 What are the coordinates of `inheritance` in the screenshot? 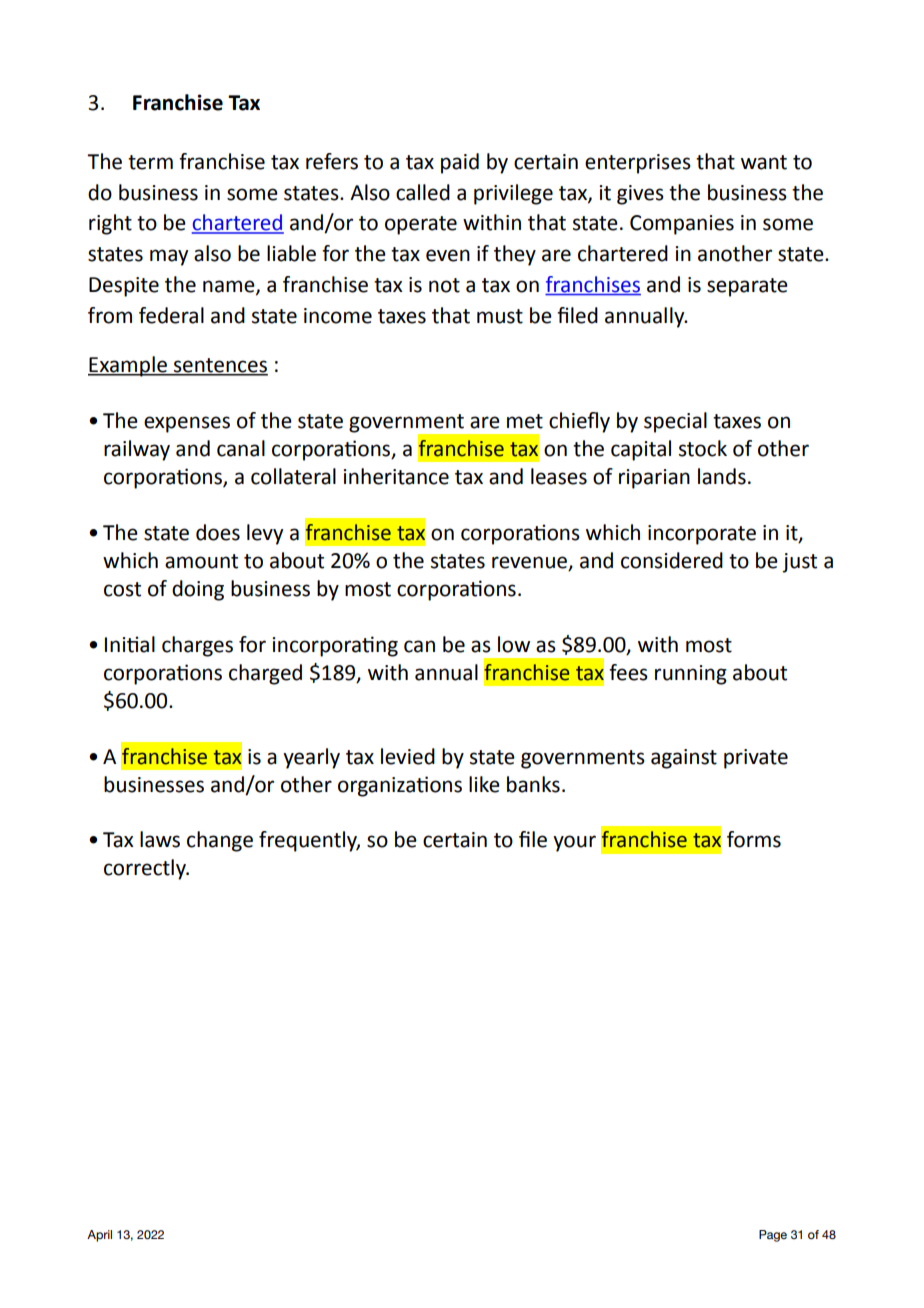 It's located at (396, 476).
